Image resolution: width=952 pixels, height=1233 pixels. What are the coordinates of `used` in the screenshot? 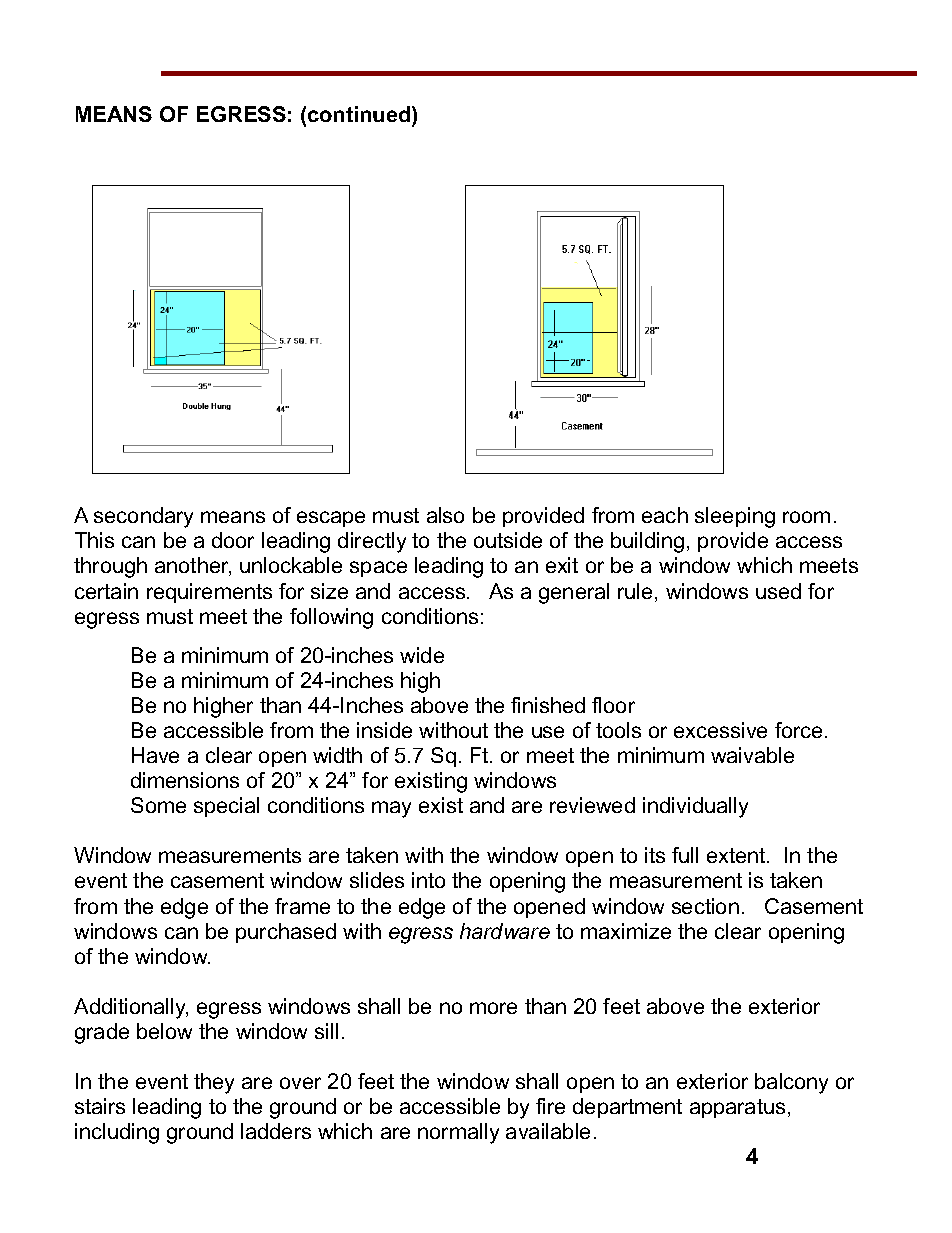 It's located at (778, 591).
